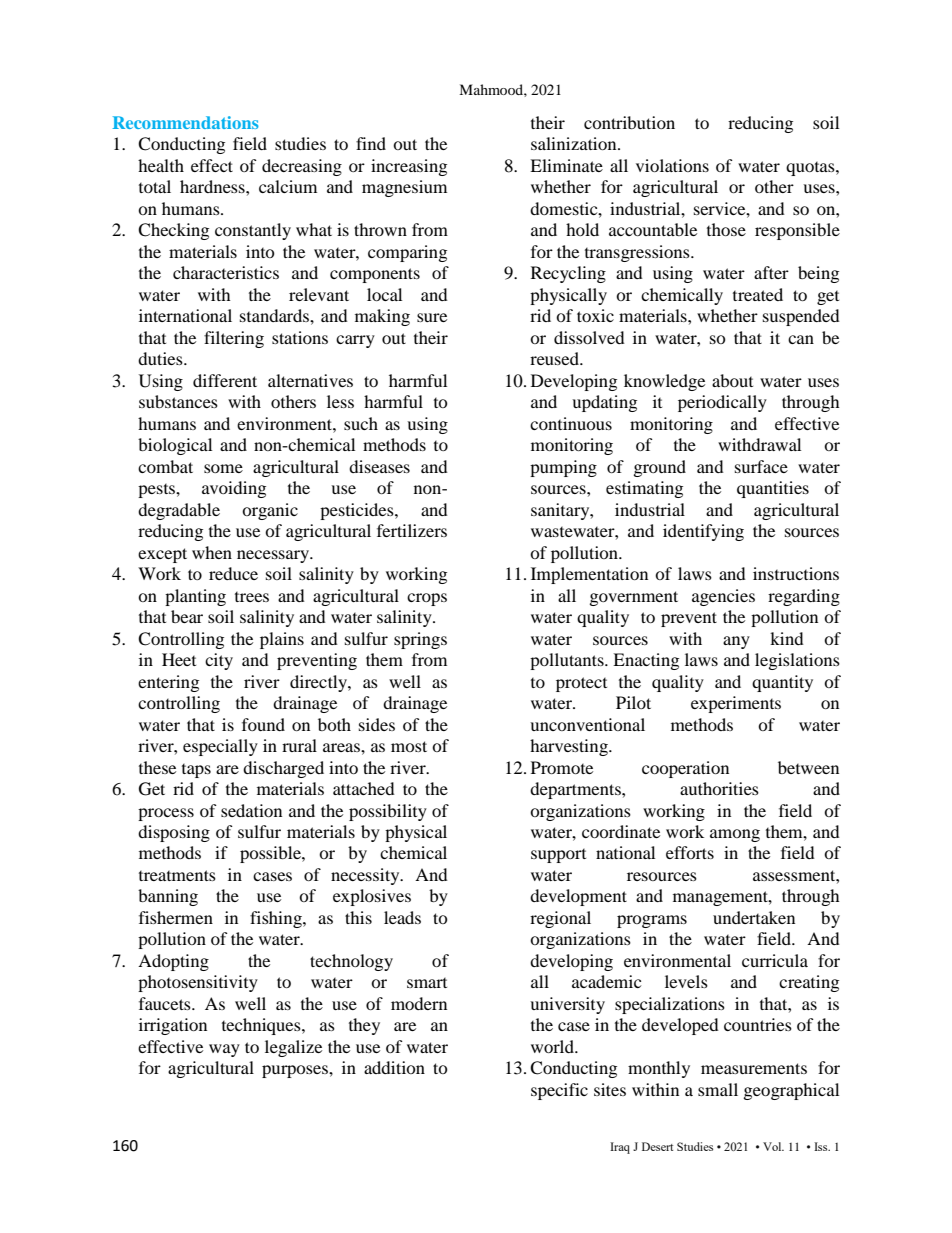 The image size is (952, 1233). I want to click on hardness, so click(213, 186).
